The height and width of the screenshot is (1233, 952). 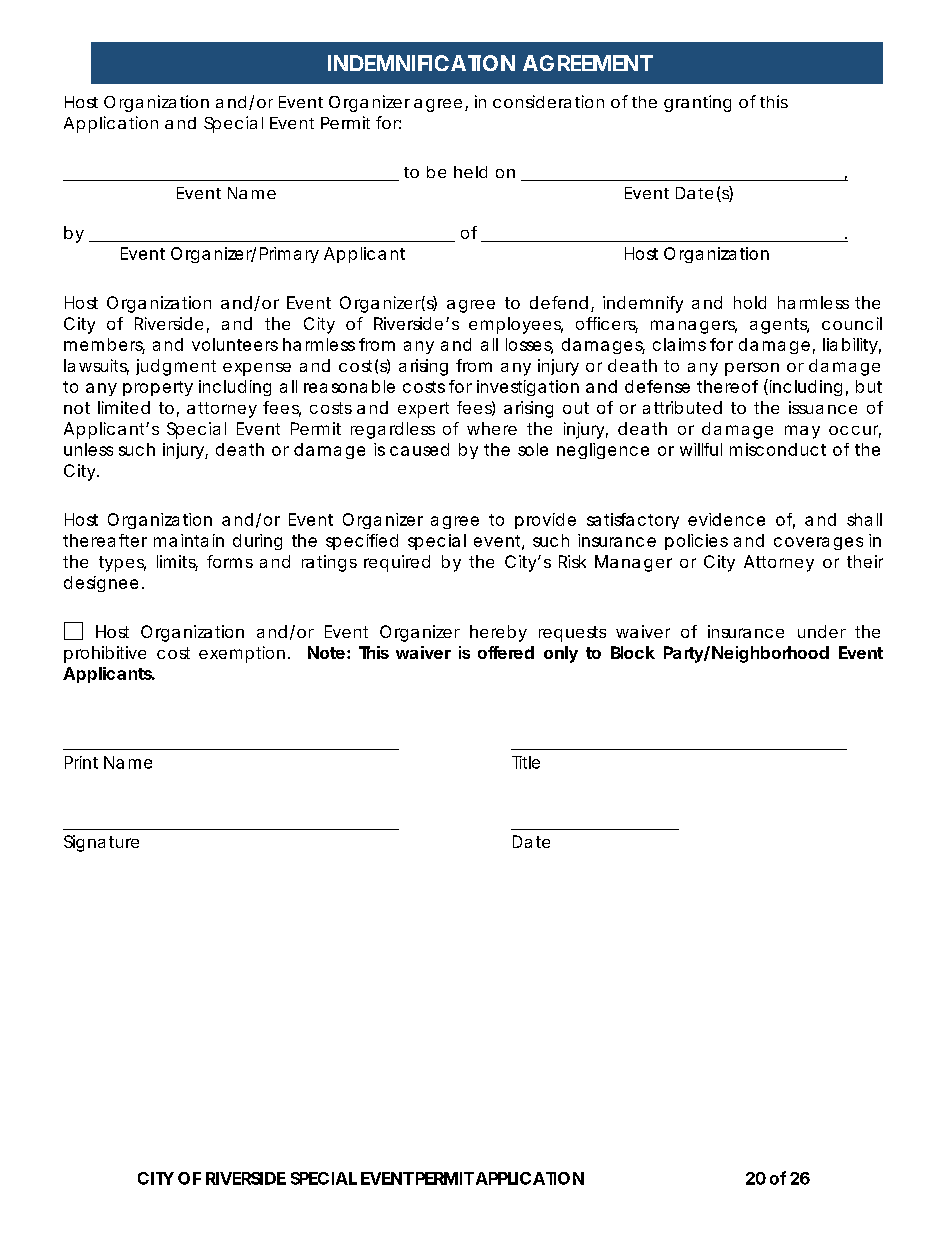 I want to click on thereafter, so click(x=105, y=540).
